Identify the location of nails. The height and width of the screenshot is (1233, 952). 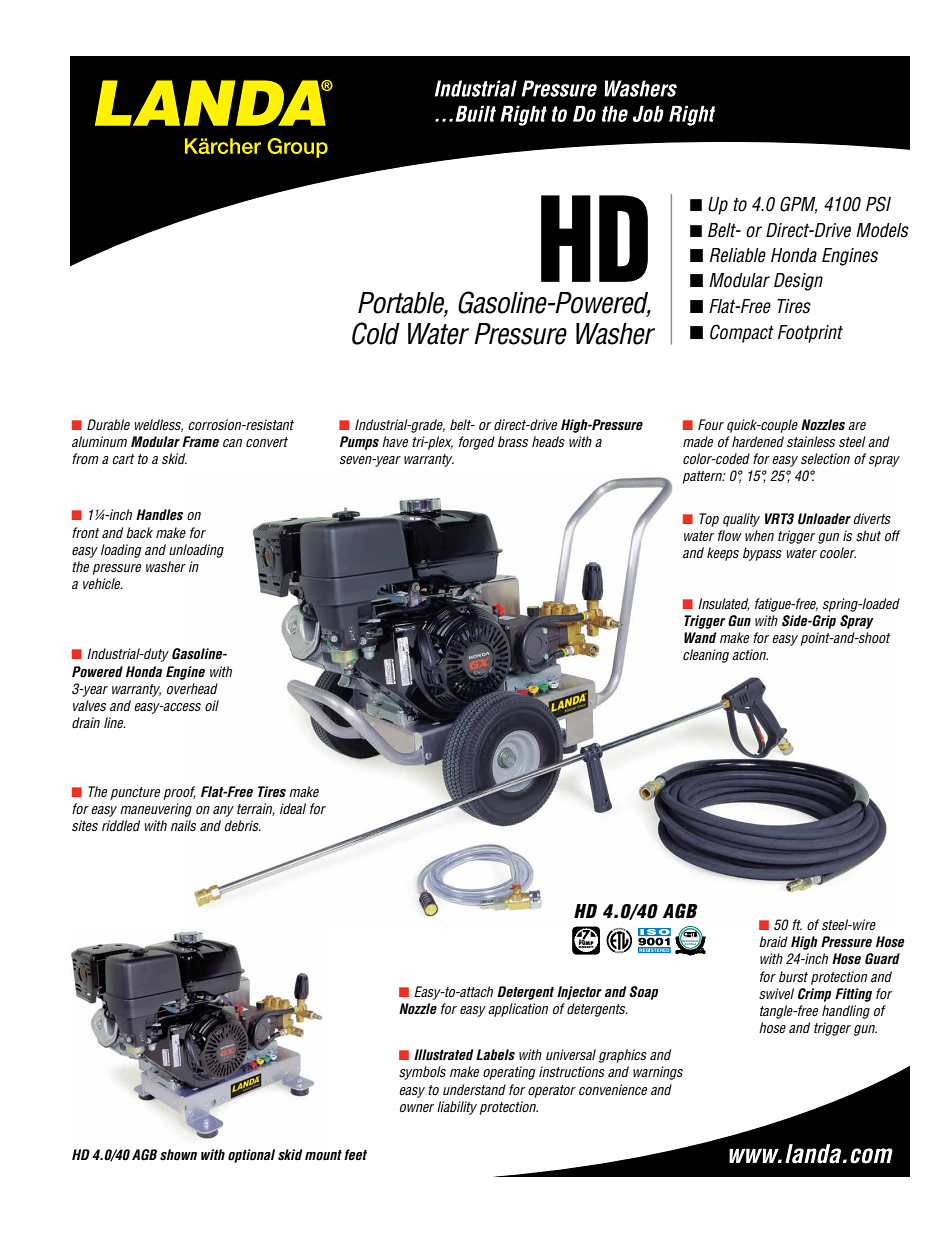
(183, 825).
